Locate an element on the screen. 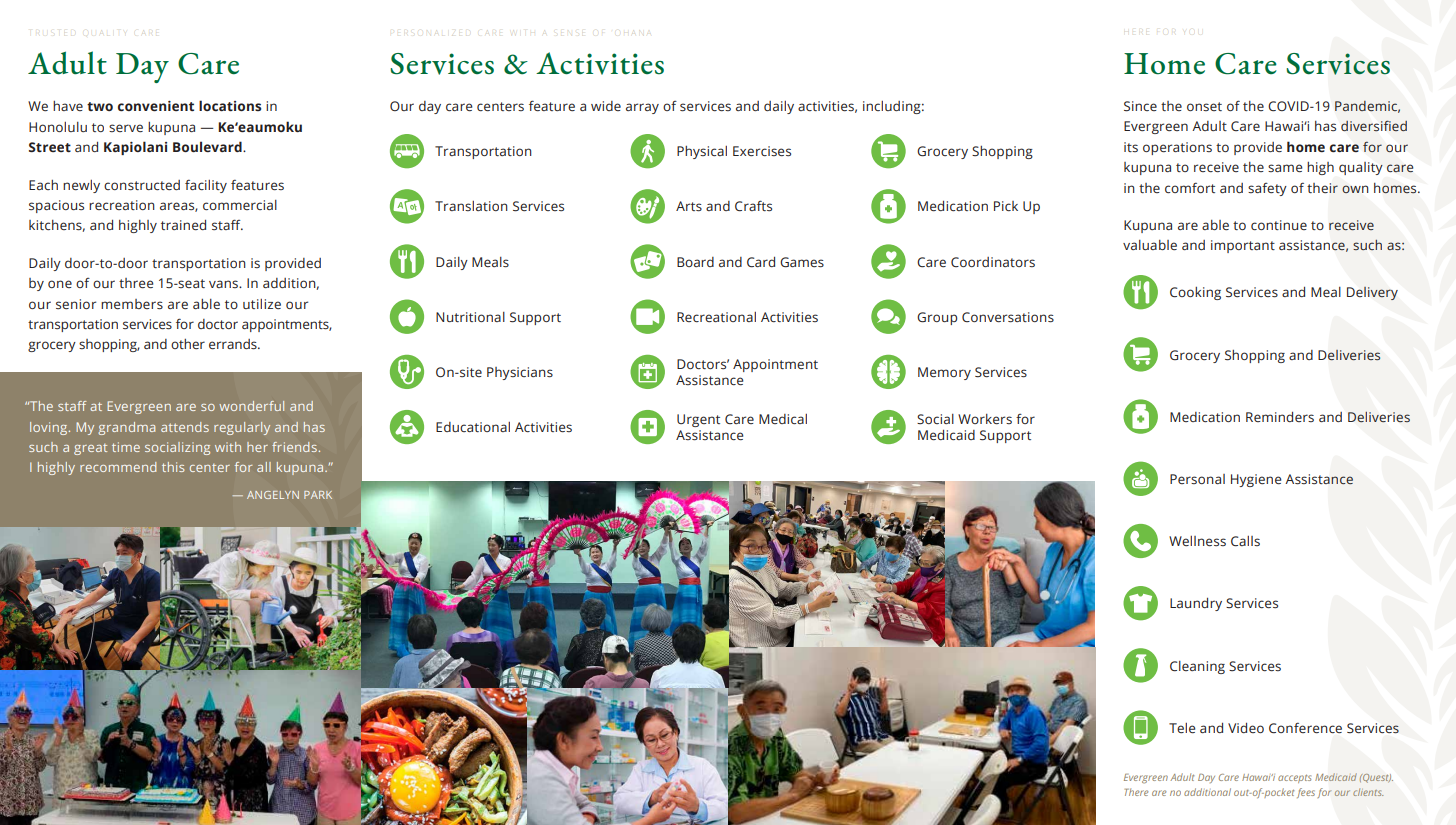 This screenshot has height=825, width=1456. Calls is located at coordinates (1245, 541).
